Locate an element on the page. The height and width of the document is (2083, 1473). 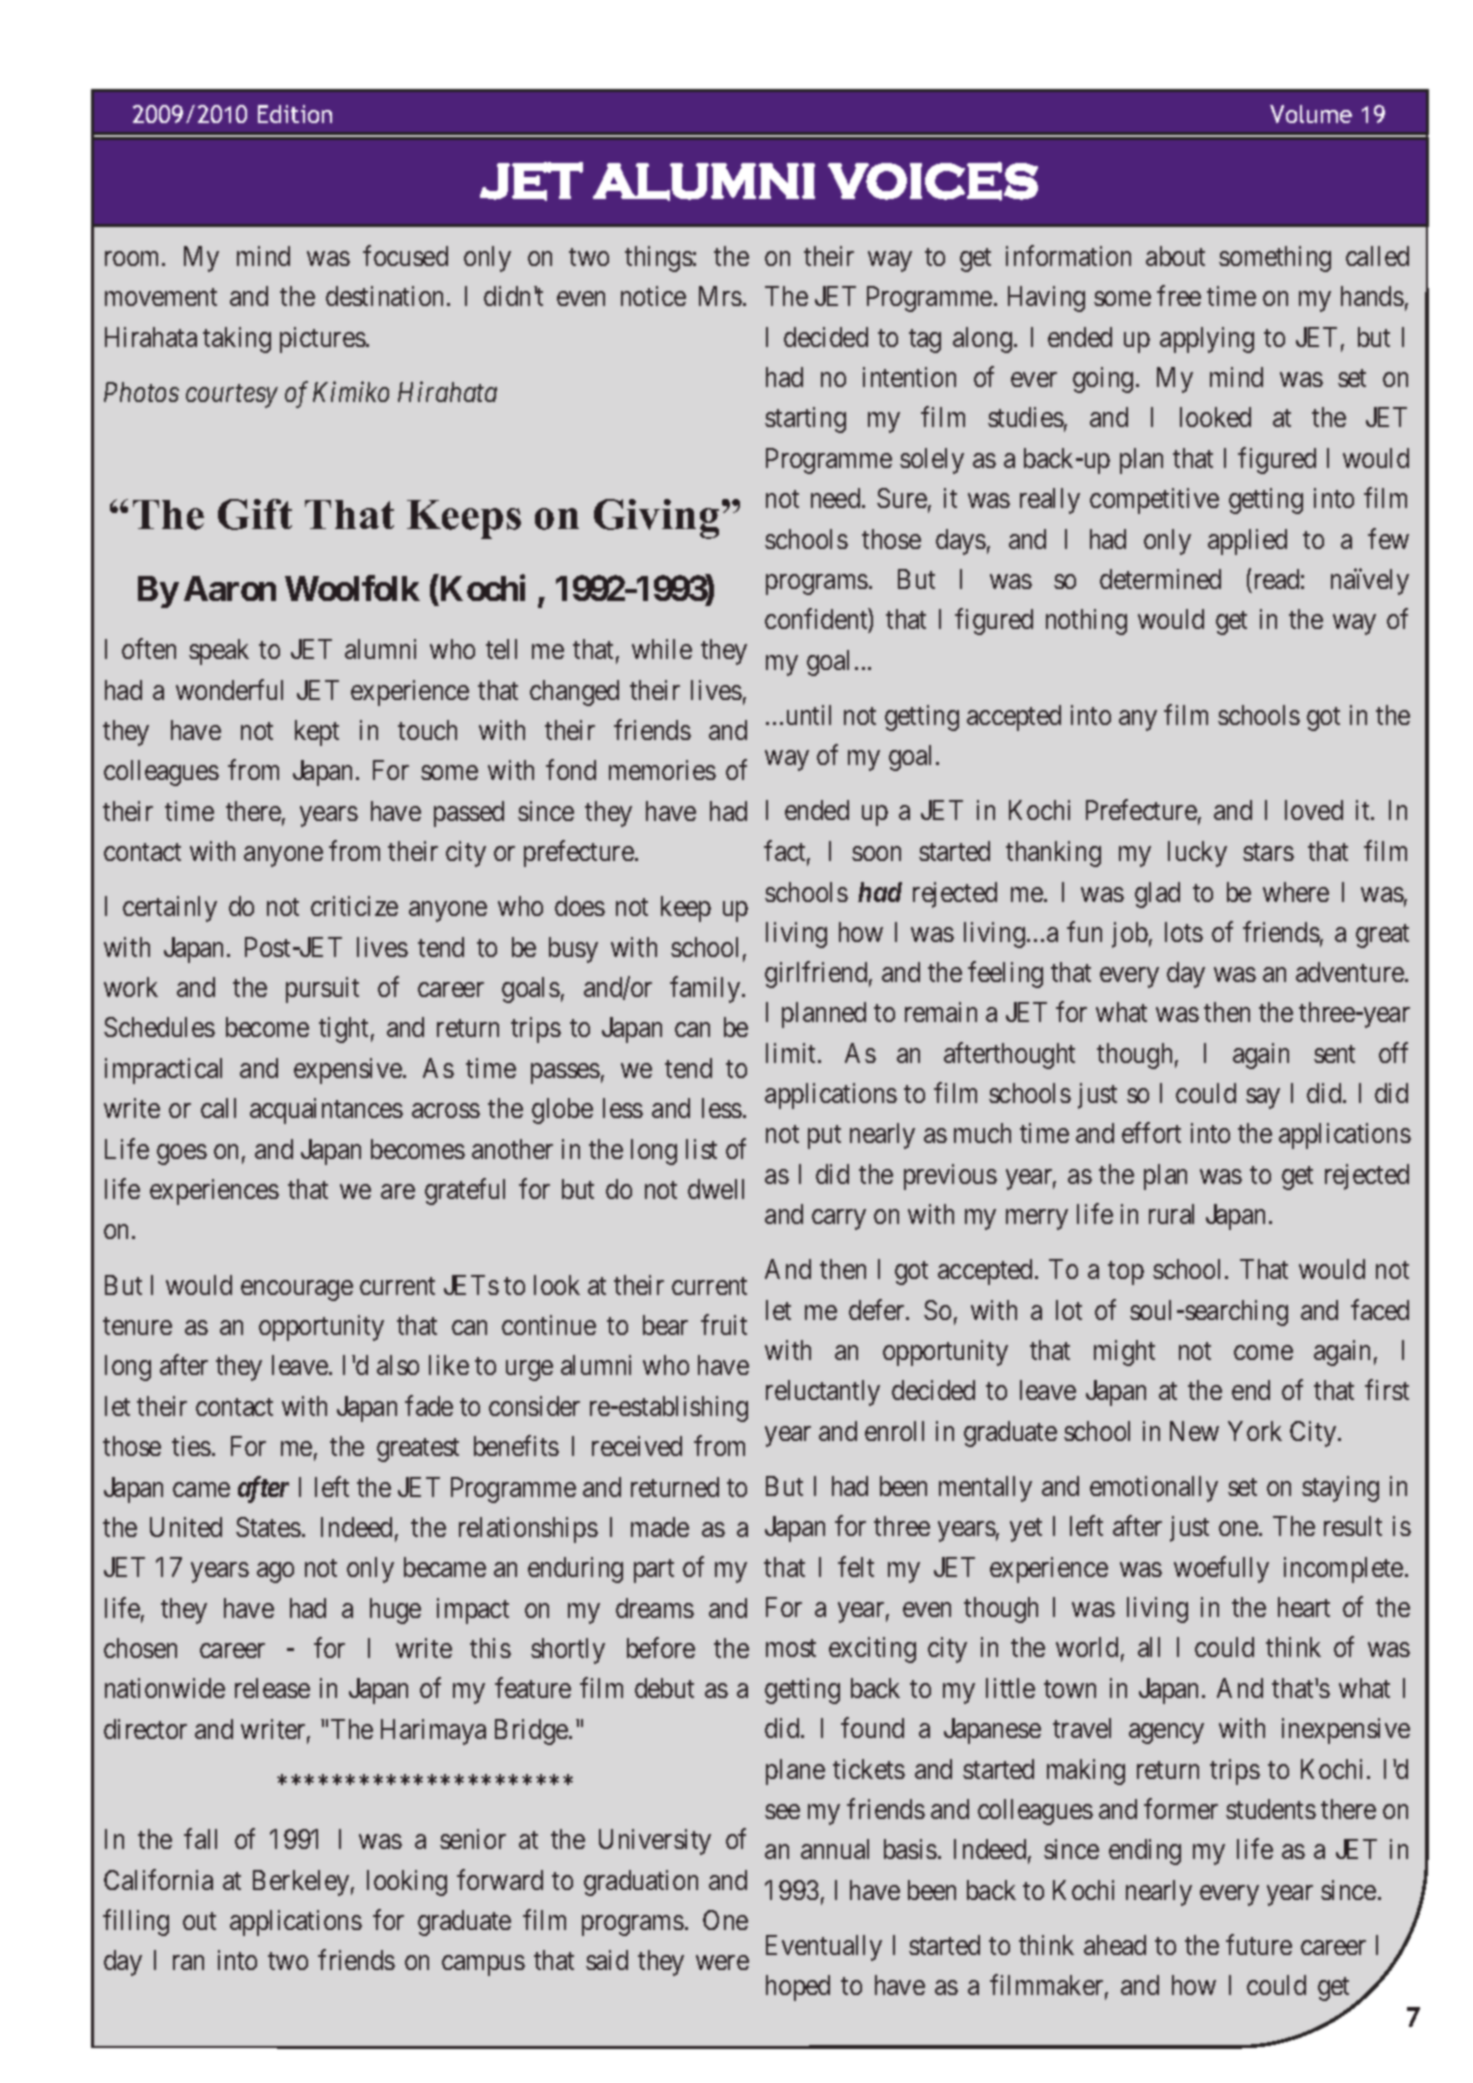
were is located at coordinates (722, 1963).
